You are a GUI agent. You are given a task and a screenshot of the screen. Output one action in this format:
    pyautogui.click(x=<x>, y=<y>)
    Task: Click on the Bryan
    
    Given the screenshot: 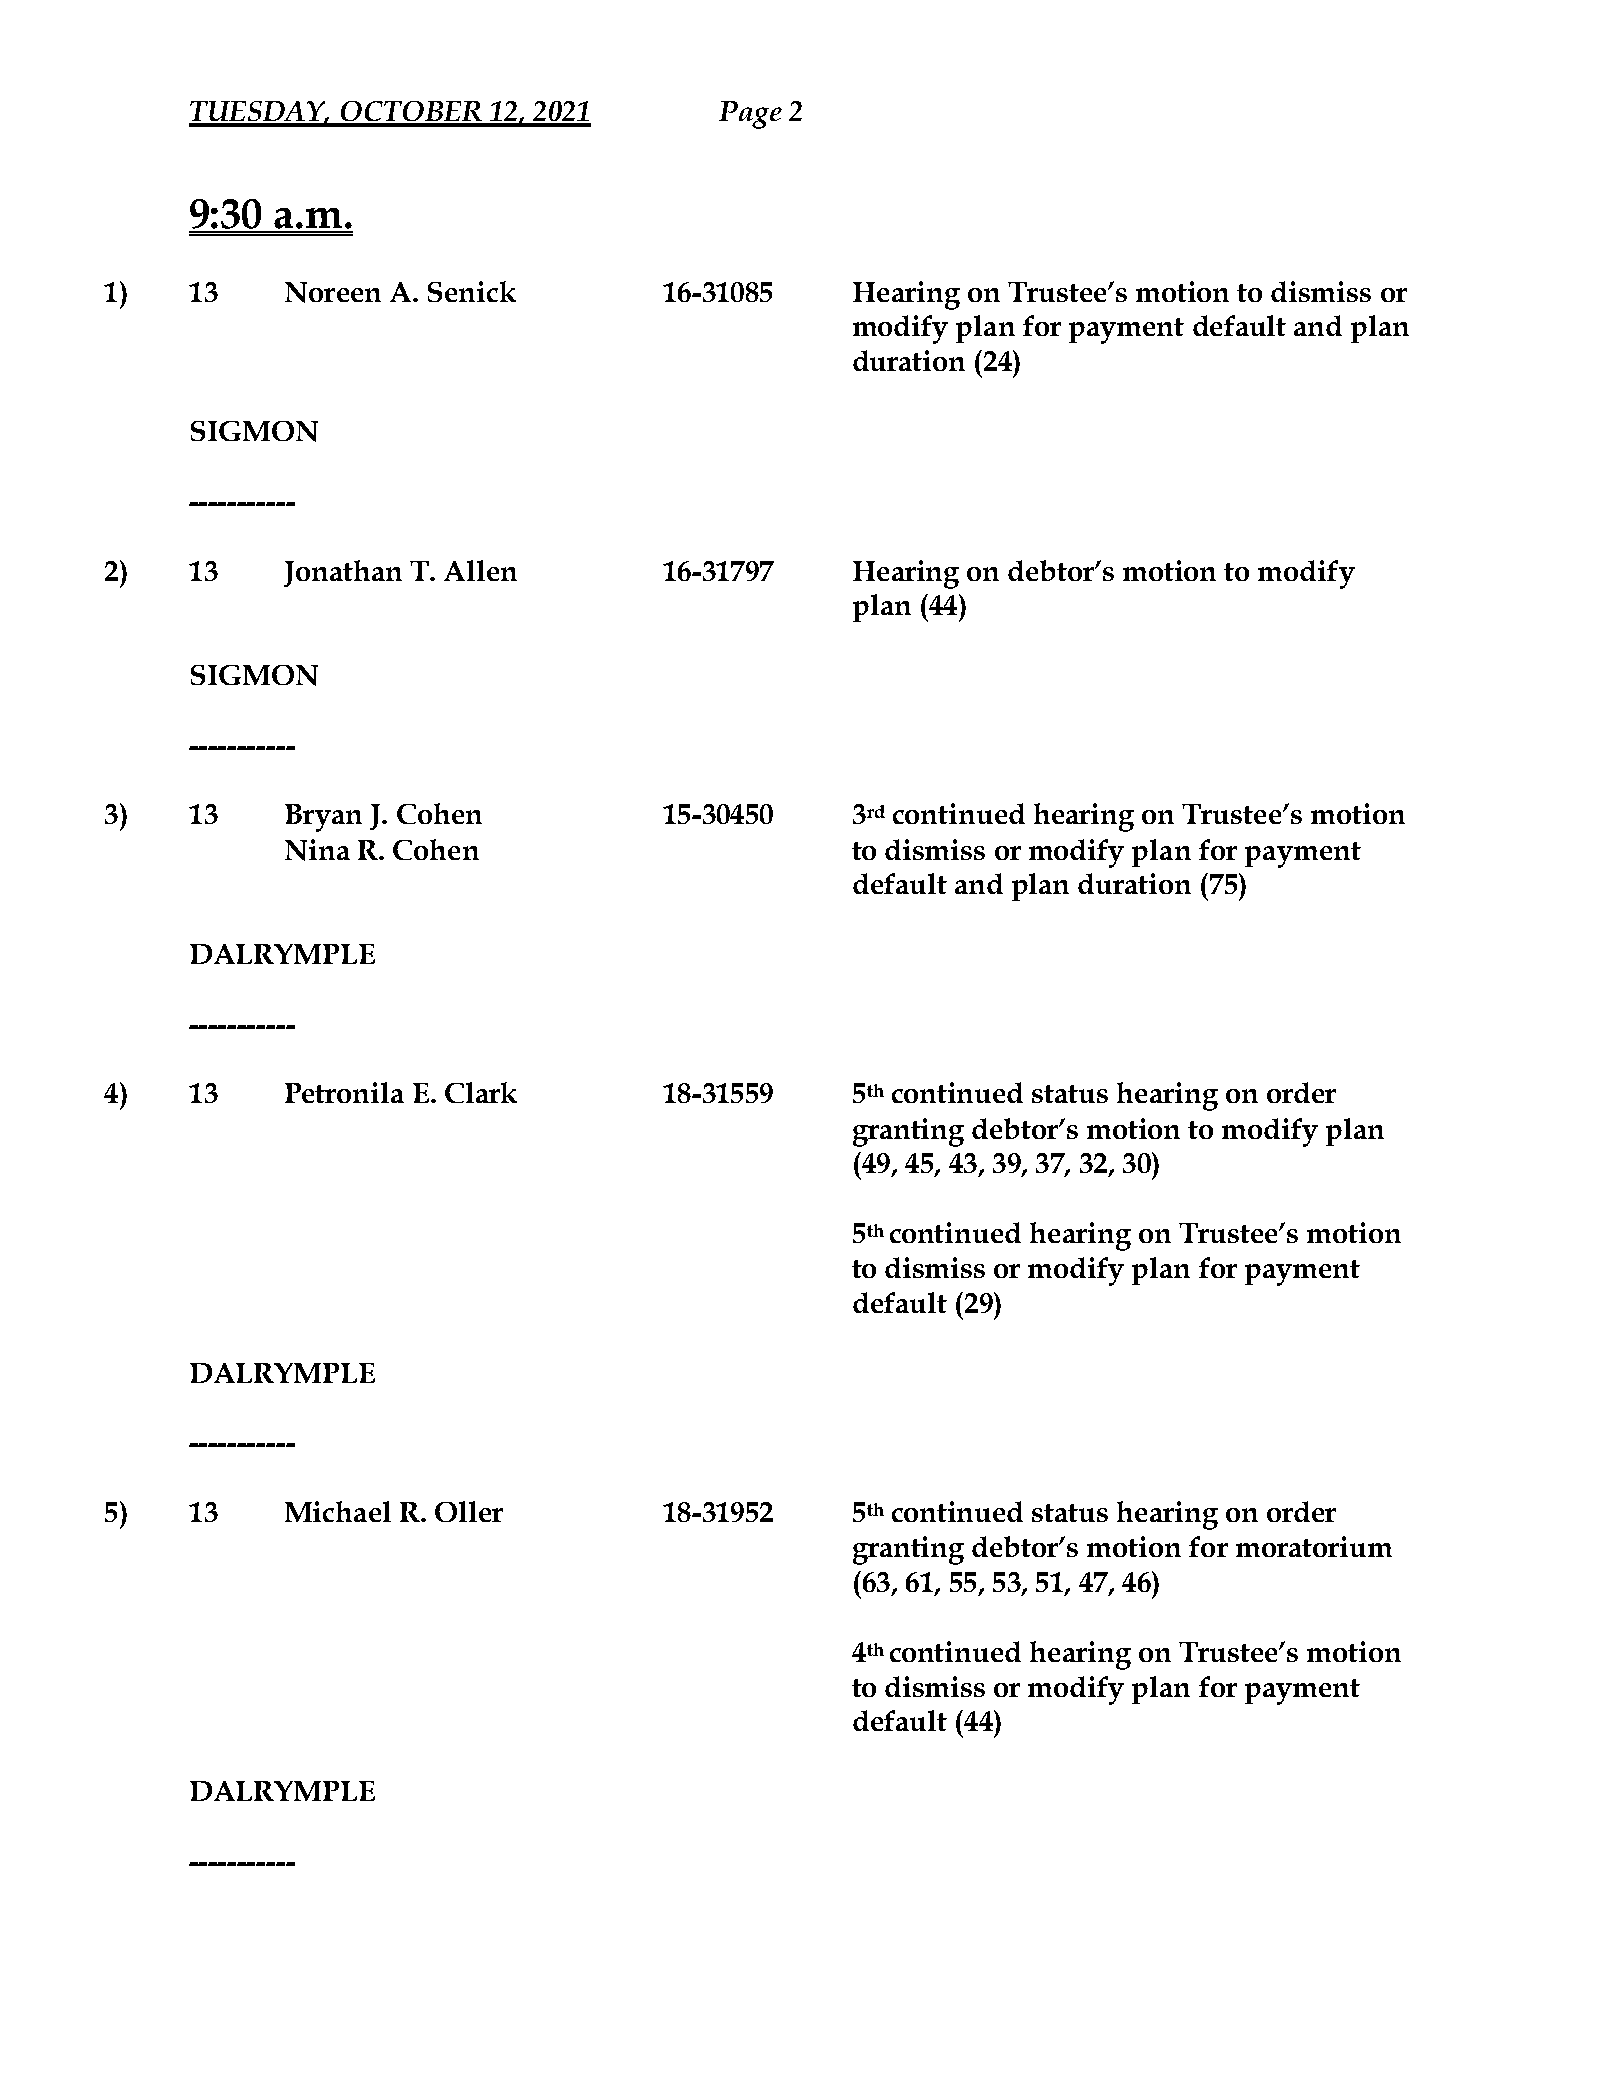 What is the action you would take?
    pyautogui.click(x=323, y=818)
